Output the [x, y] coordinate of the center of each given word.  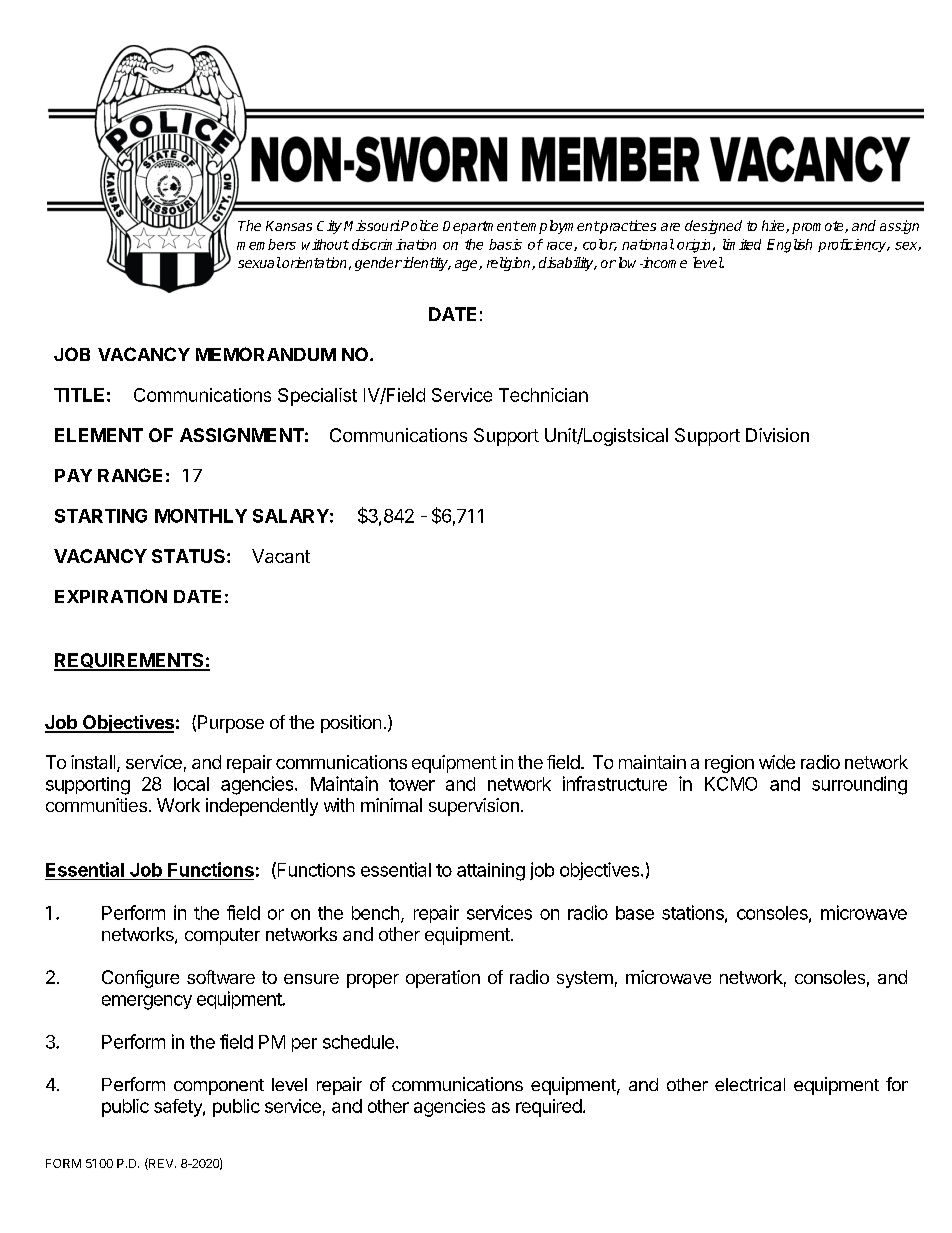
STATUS [188, 556]
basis [505, 244]
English [789, 246]
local [191, 784]
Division [777, 435]
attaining [491, 872]
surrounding [859, 785]
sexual [259, 262]
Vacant [281, 556]
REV [161, 1164]
